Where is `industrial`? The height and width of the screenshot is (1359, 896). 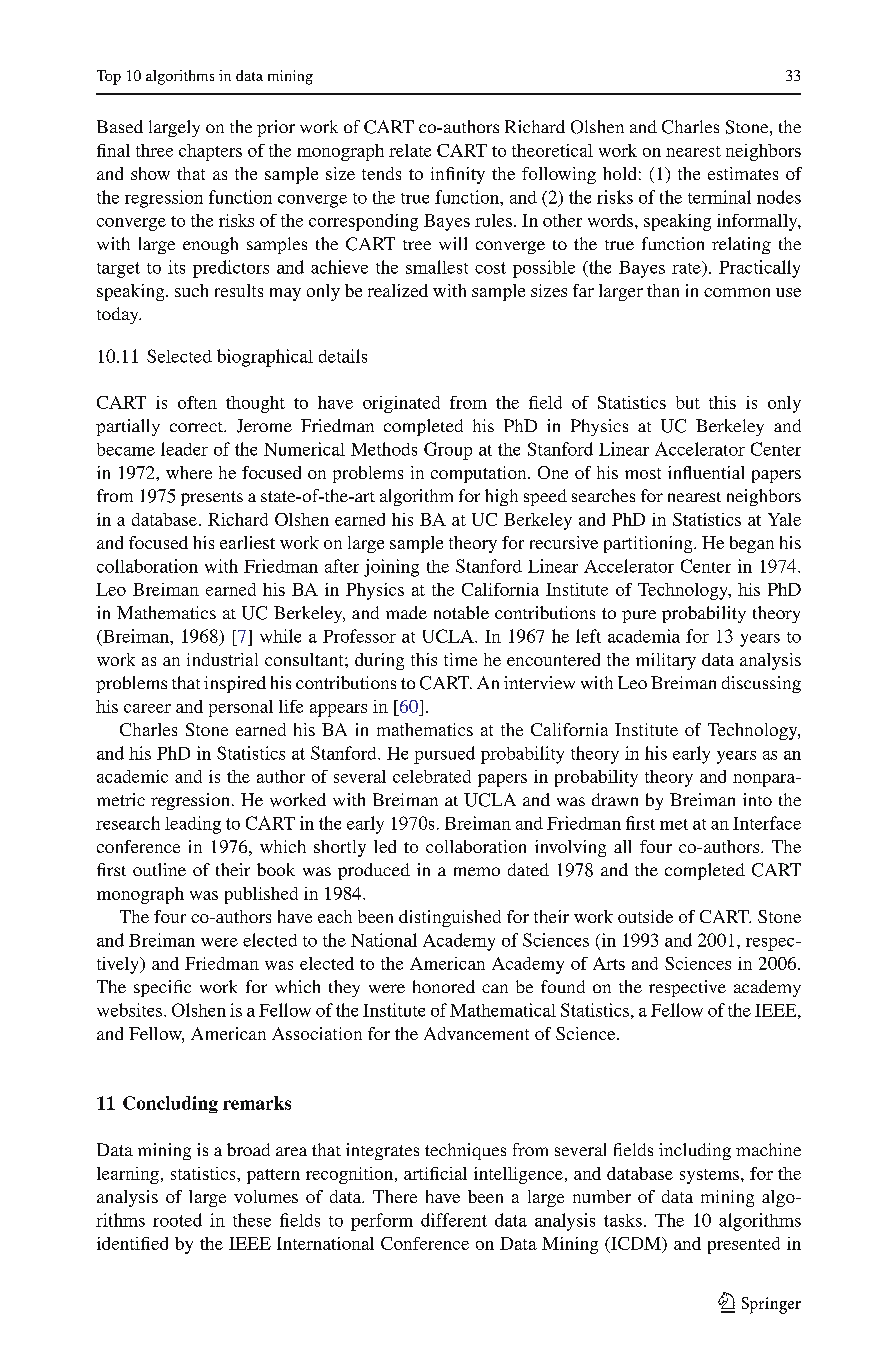 industrial is located at coordinates (222, 659).
